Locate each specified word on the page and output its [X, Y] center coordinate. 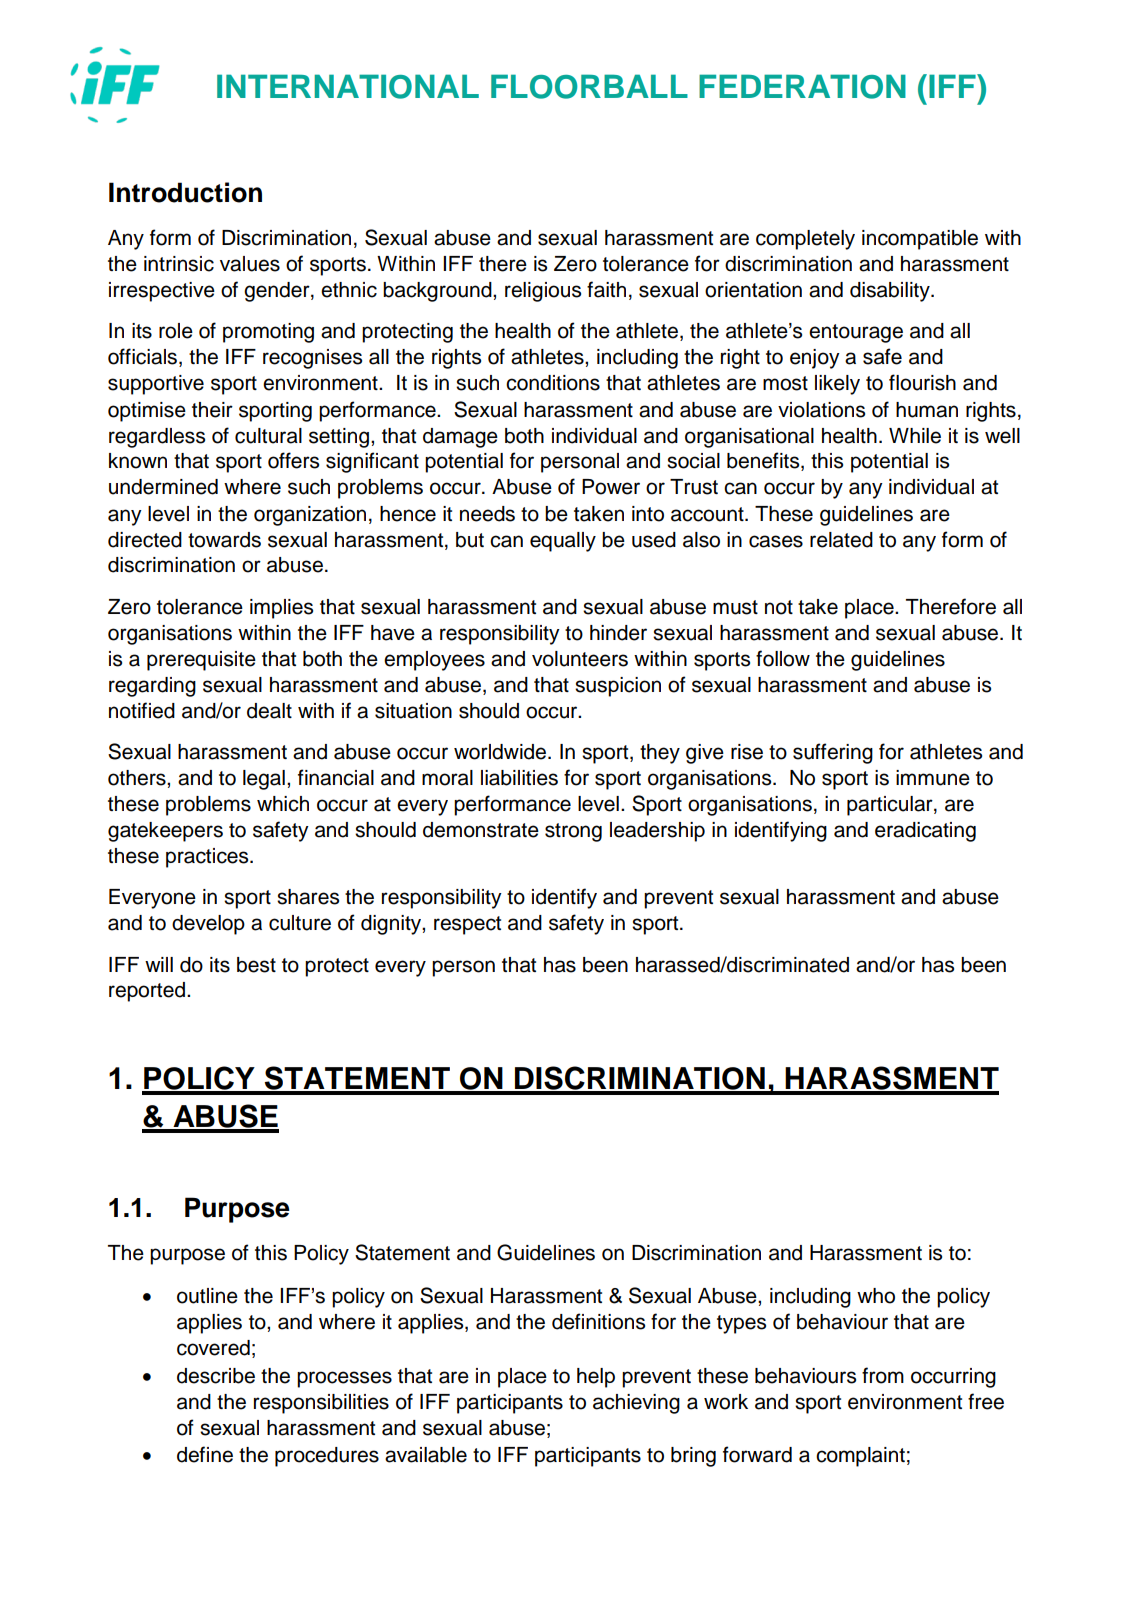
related [841, 540]
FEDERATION [802, 86]
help [596, 1378]
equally [563, 542]
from [883, 1375]
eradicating [925, 832]
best [256, 965]
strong [573, 832]
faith [606, 289]
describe [216, 1376]
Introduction [185, 192]
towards [224, 540]
